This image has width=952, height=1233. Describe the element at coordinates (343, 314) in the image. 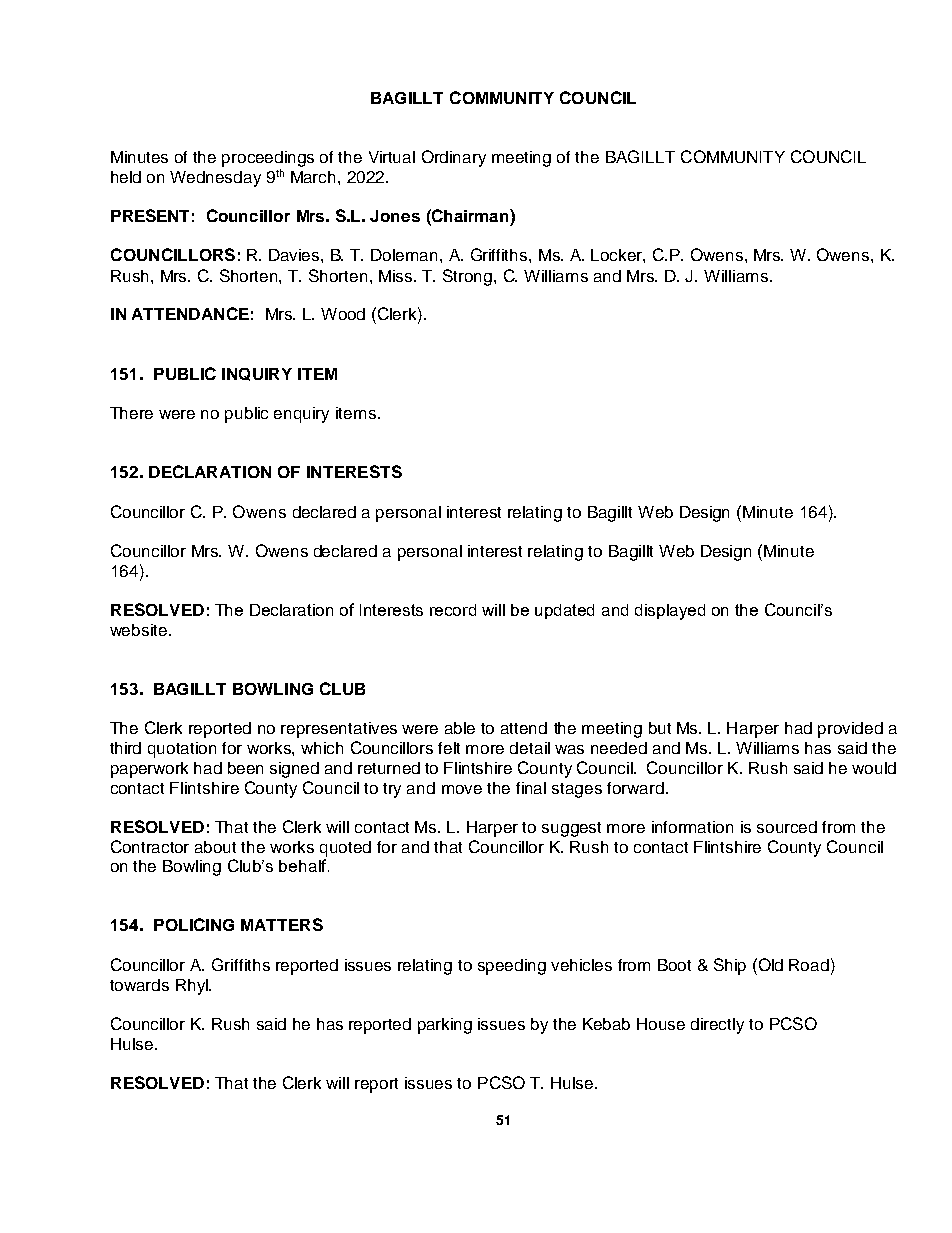

I see `Wood` at that location.
